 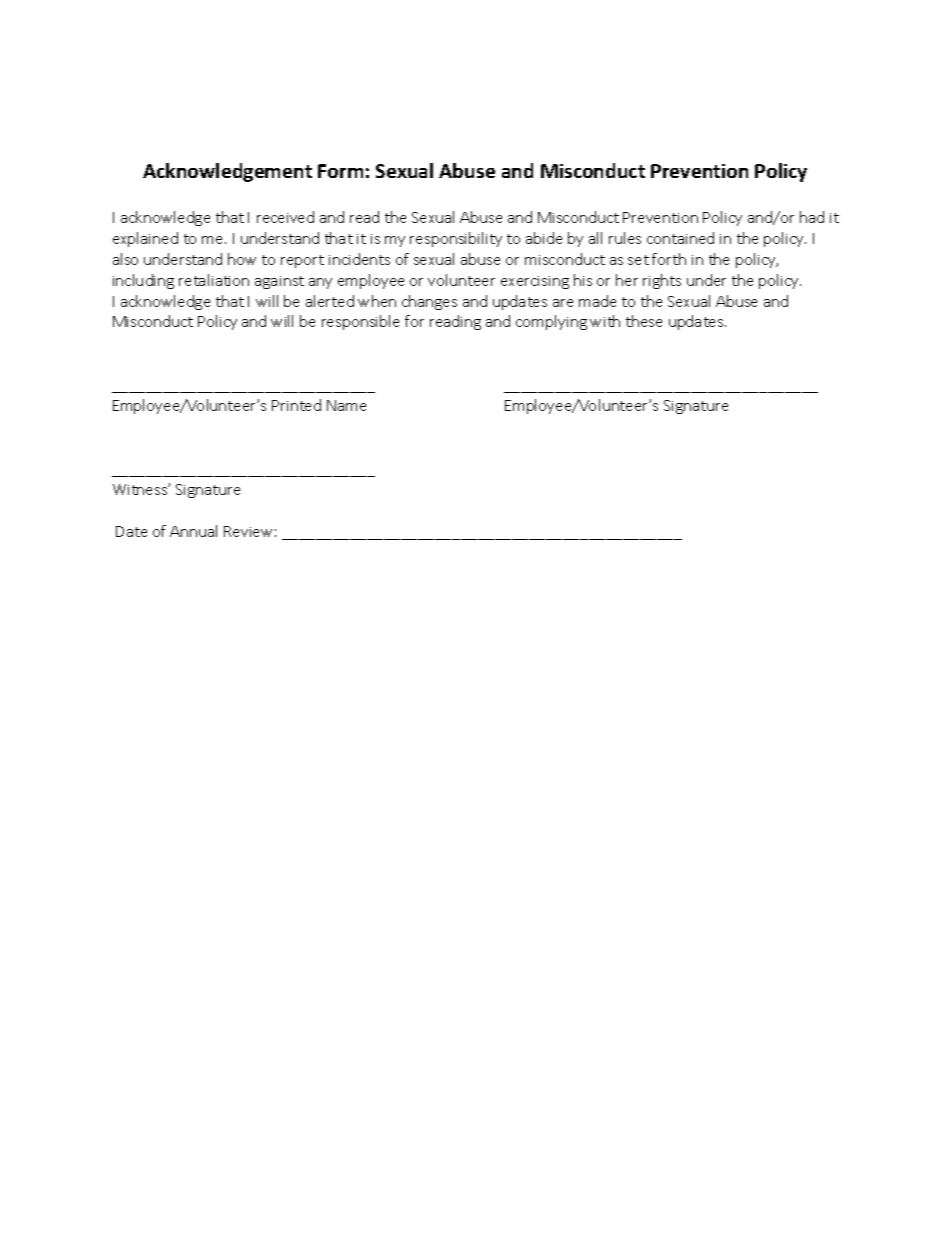 What do you see at coordinates (296, 405) in the screenshot?
I see `Printed` at bounding box center [296, 405].
